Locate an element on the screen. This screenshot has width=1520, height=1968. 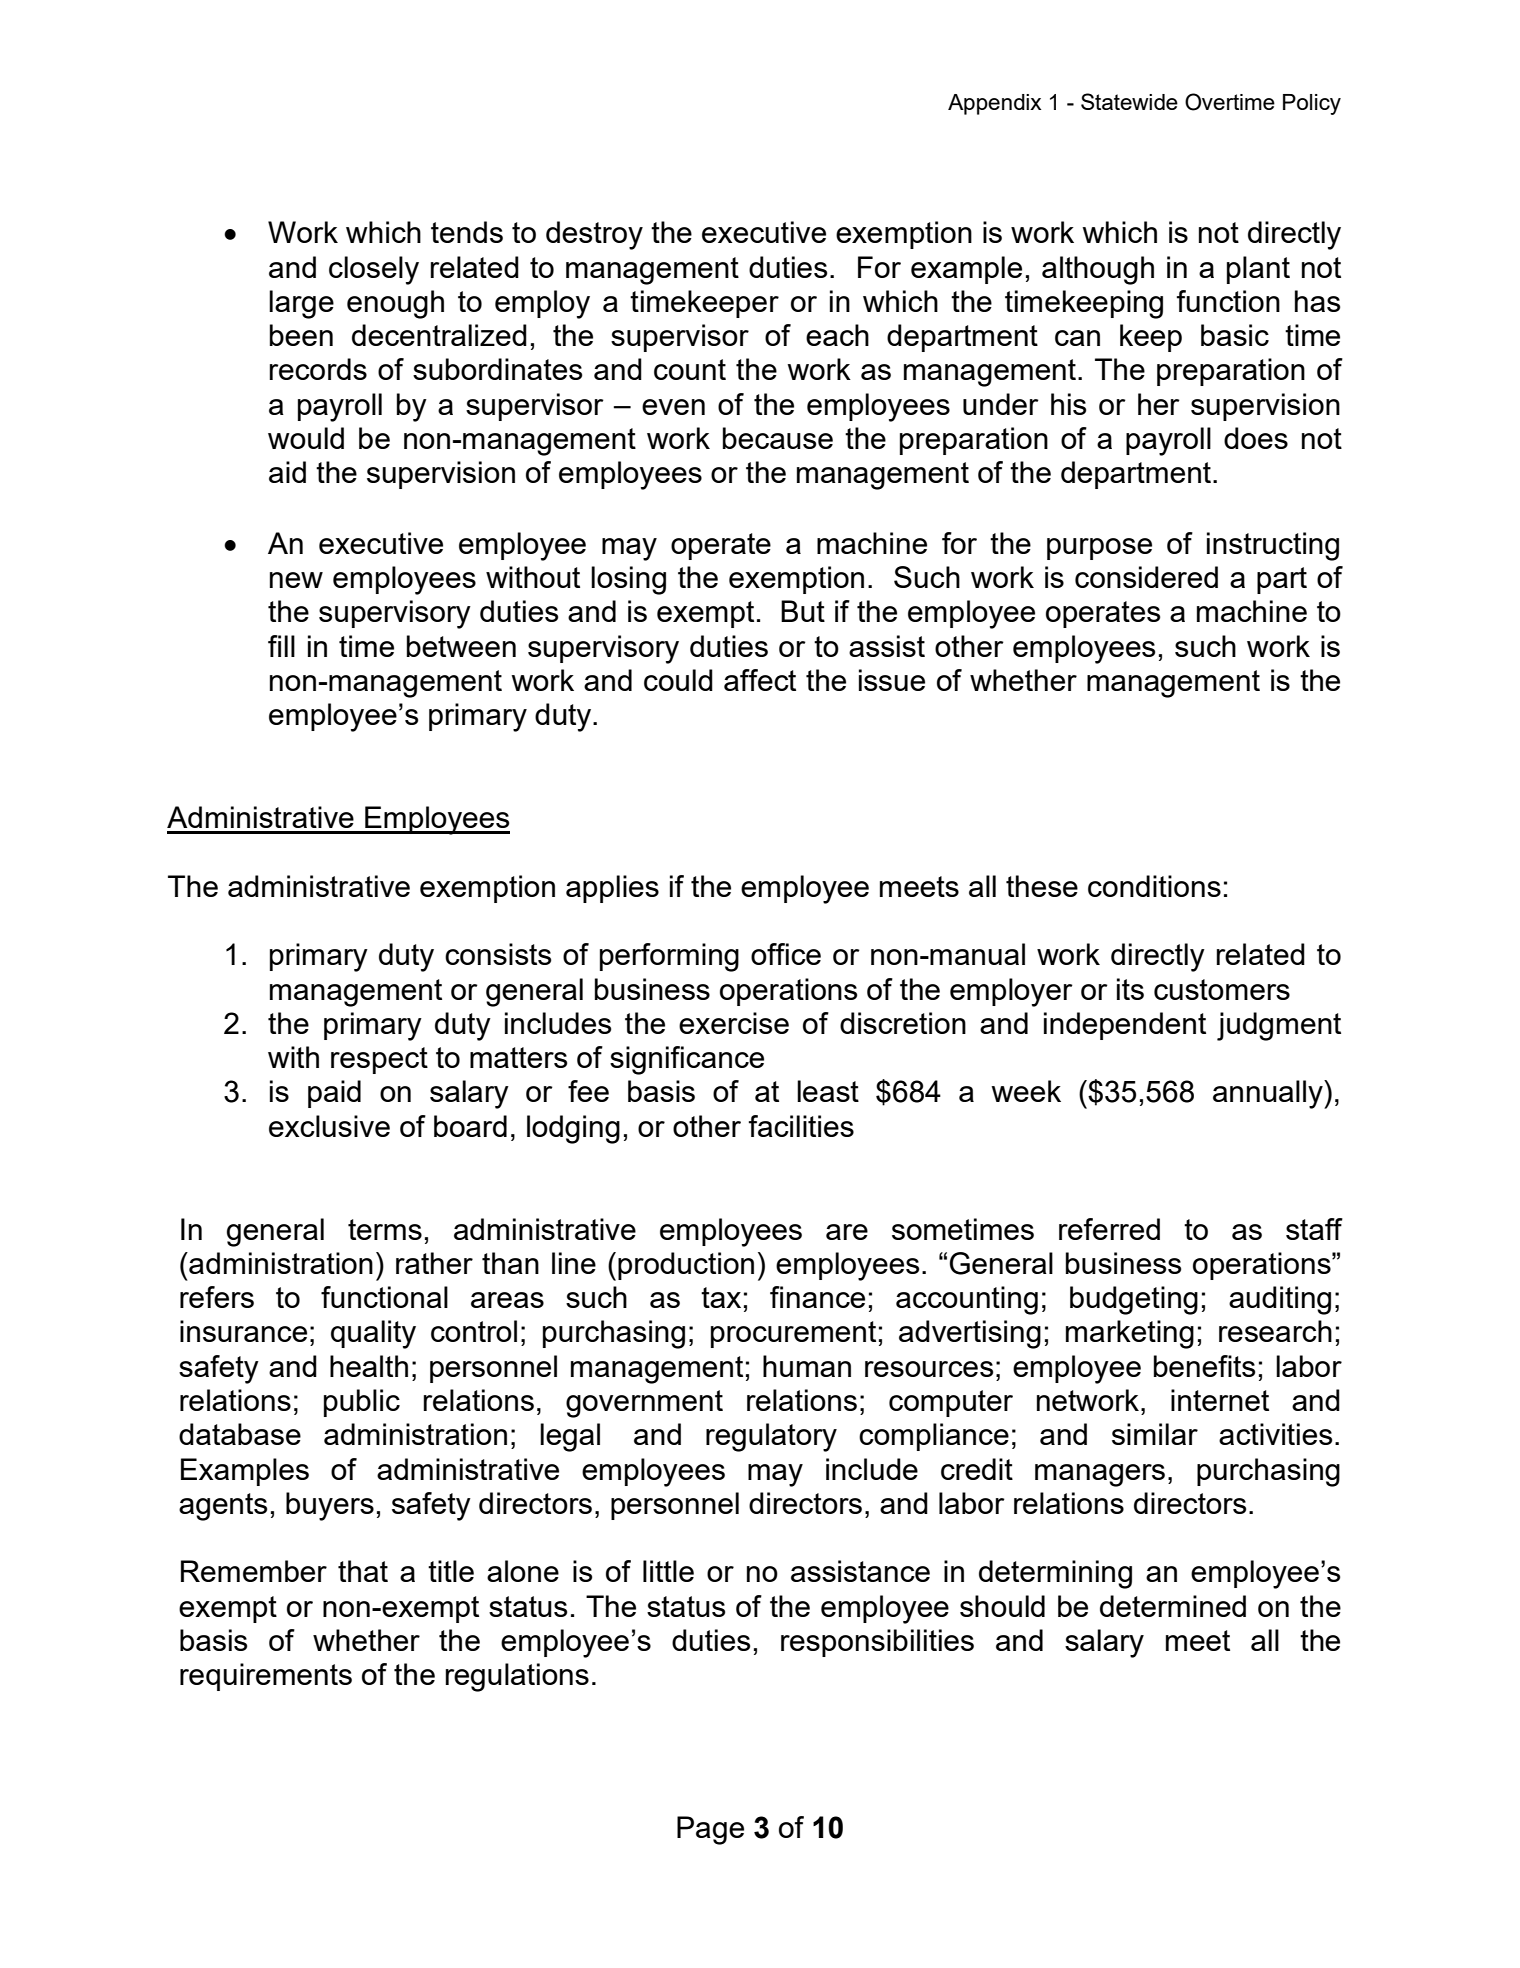
Statewide is located at coordinates (1129, 101).
